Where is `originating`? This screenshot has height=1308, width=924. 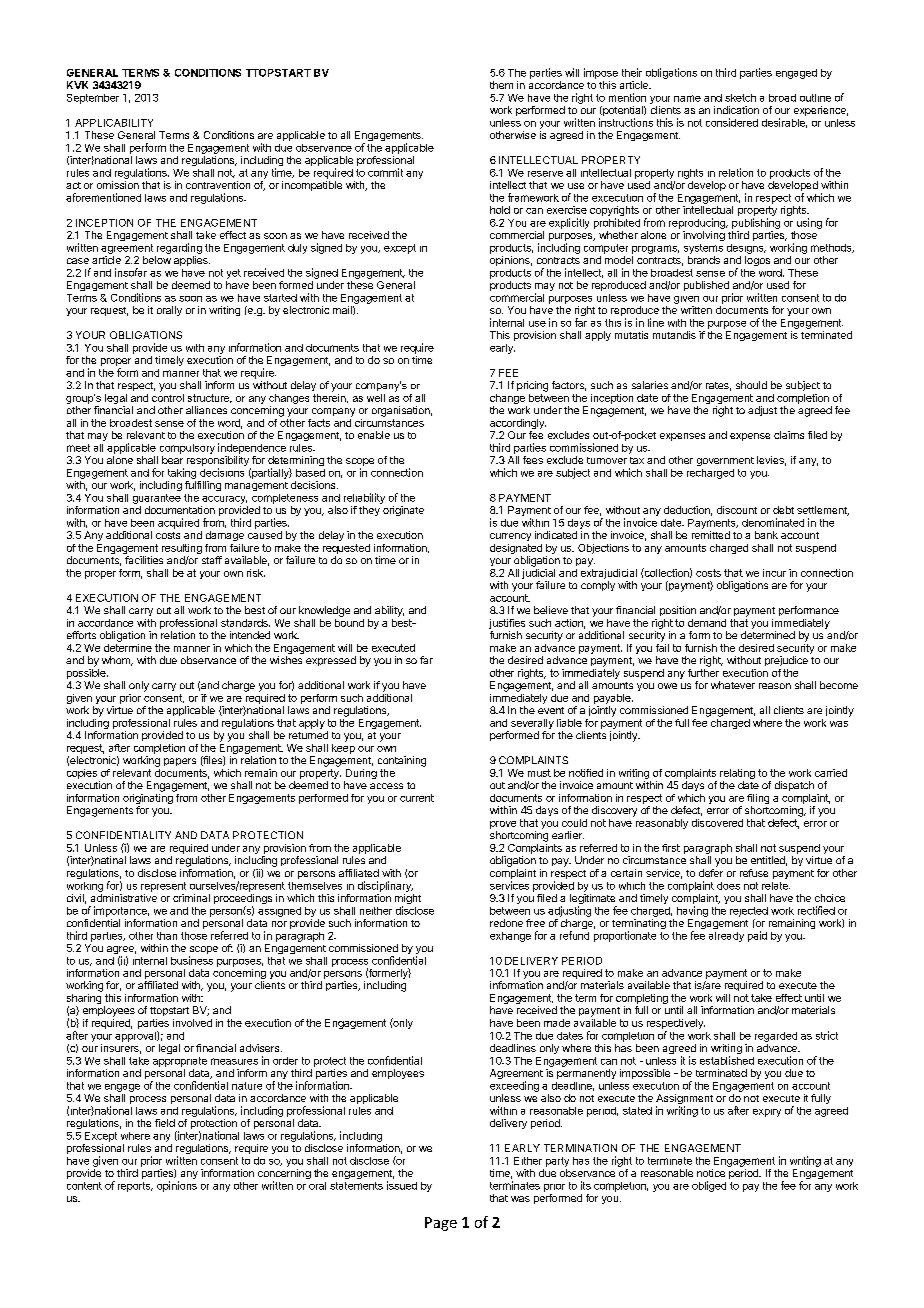
originating is located at coordinates (148, 800).
